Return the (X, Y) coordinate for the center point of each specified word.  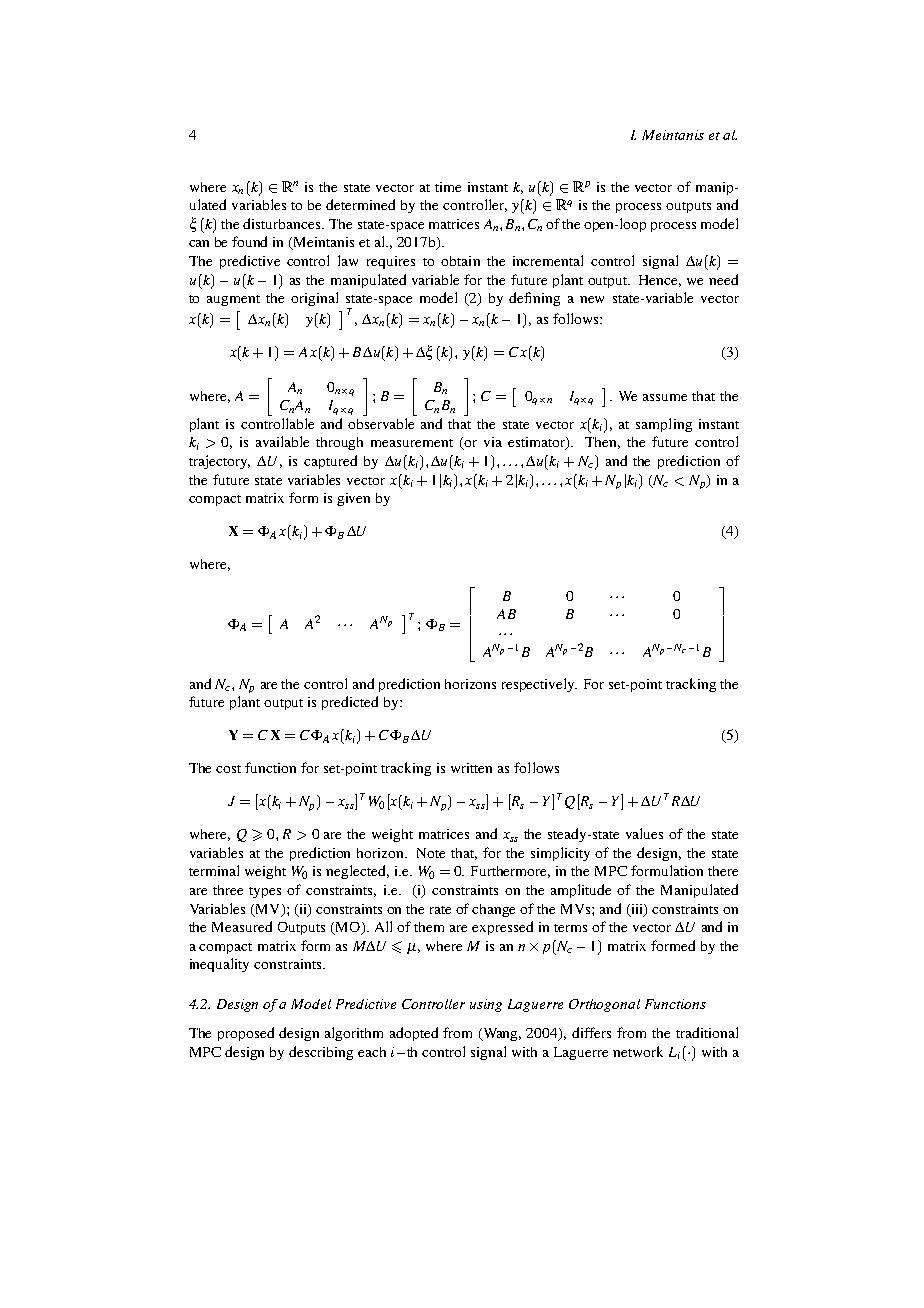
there (723, 871)
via (493, 442)
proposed (246, 1034)
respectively (539, 685)
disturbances (283, 223)
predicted (350, 703)
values (644, 833)
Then (602, 443)
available (282, 441)
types (265, 892)
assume (665, 397)
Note (431, 853)
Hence (660, 281)
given (353, 499)
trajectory (219, 462)
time (448, 187)
